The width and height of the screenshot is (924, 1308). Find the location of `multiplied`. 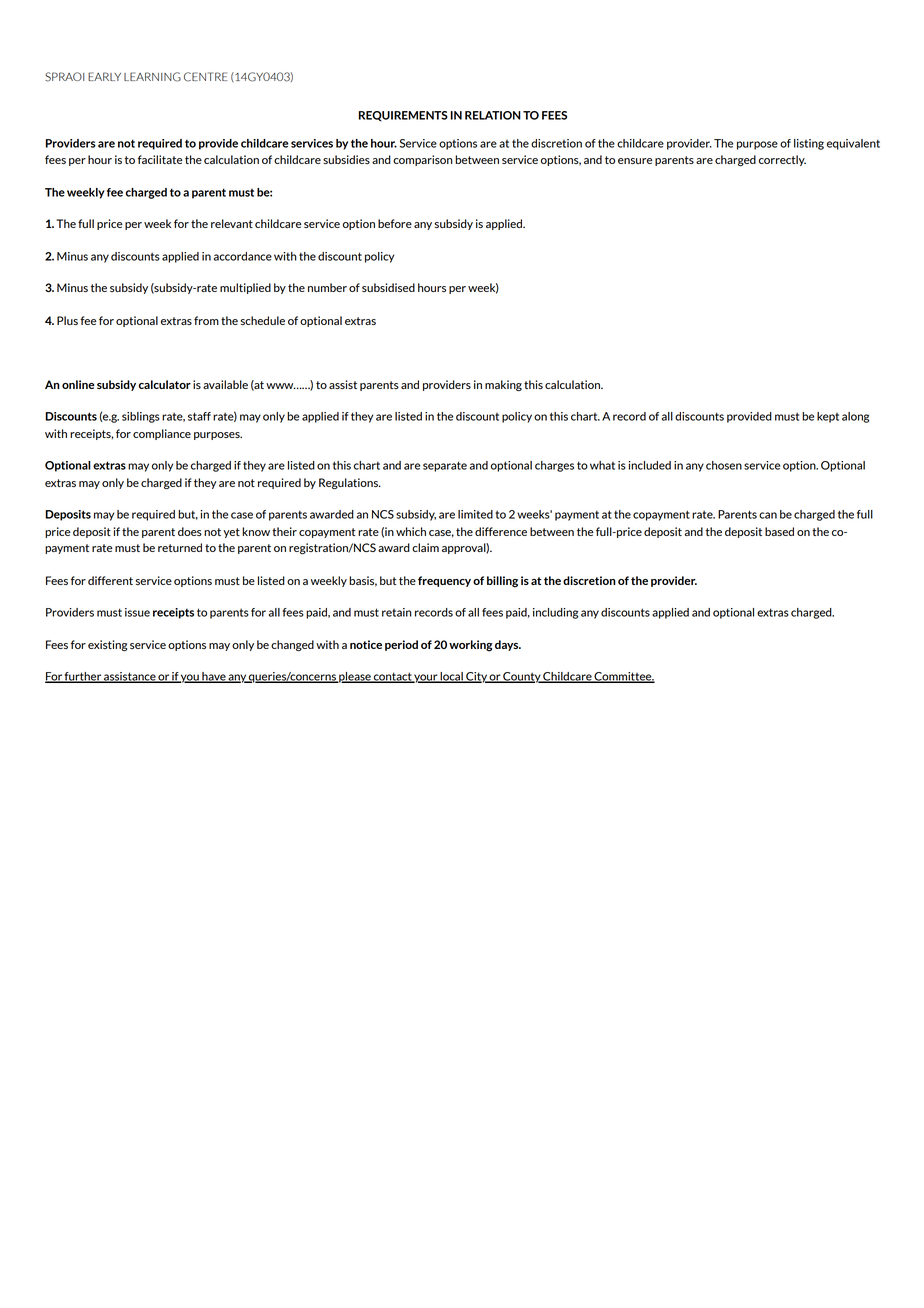

multiplied is located at coordinates (245, 288).
